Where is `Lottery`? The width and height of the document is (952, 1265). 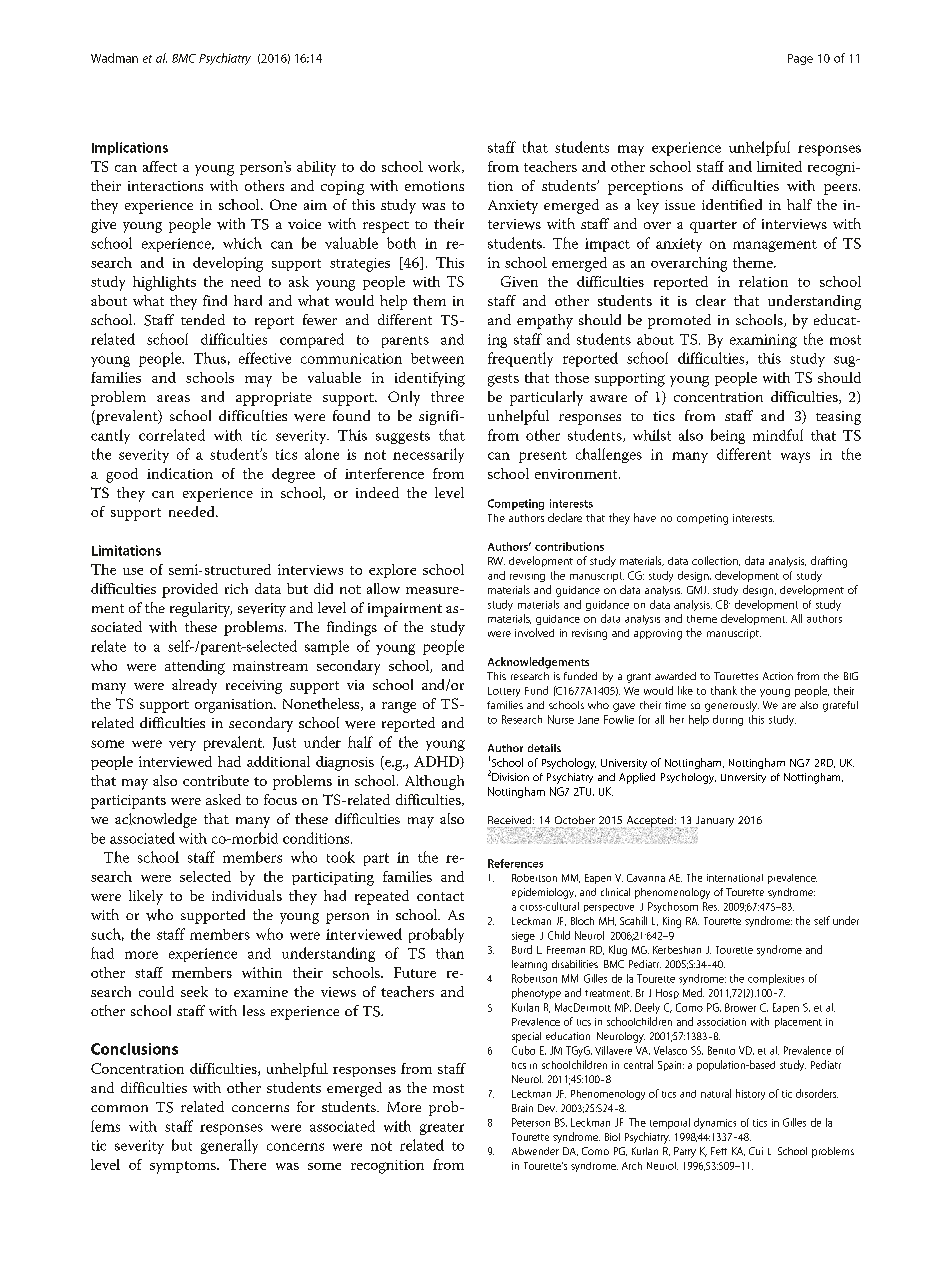 Lottery is located at coordinates (504, 692).
